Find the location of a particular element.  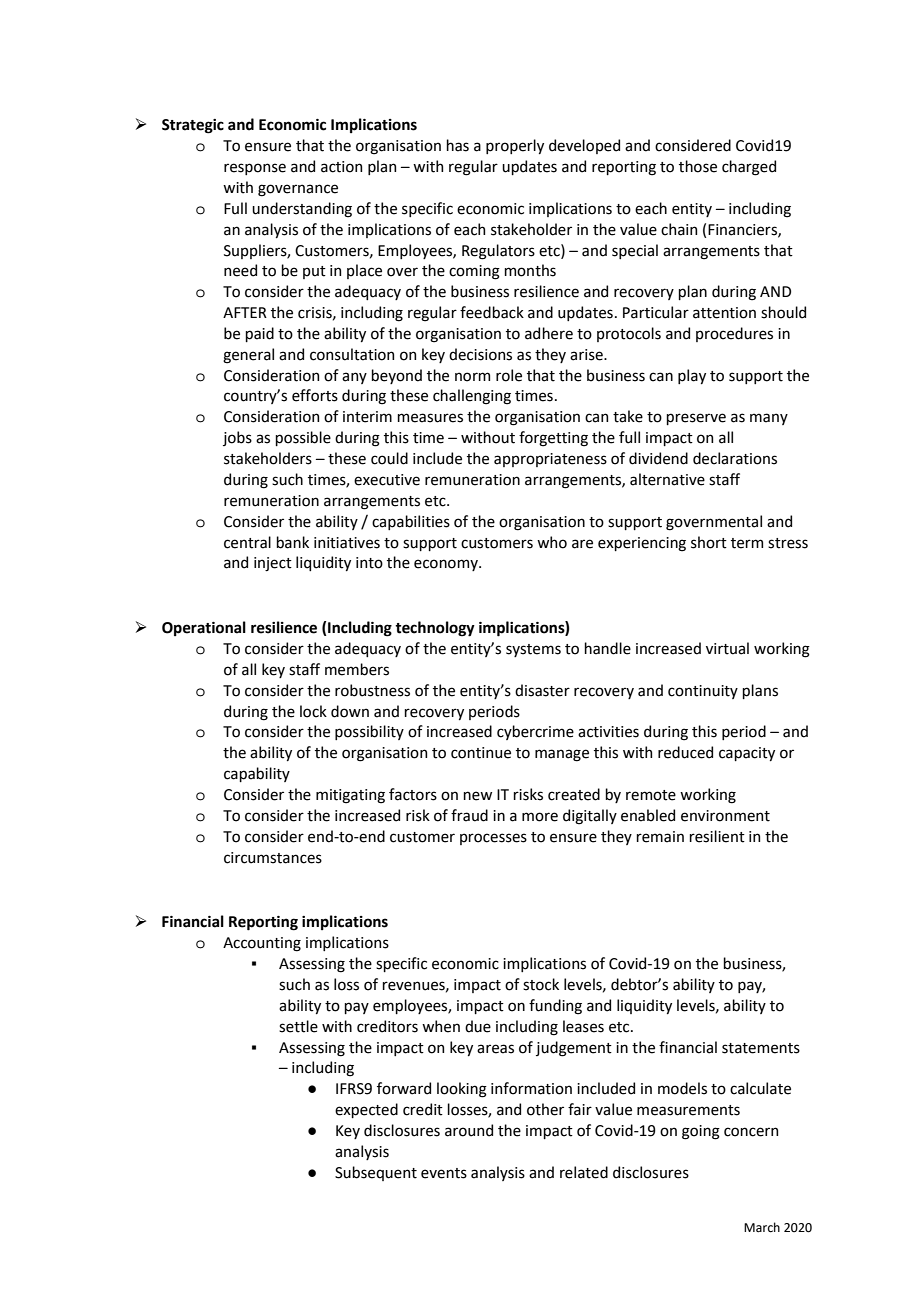

processes is located at coordinates (493, 839).
